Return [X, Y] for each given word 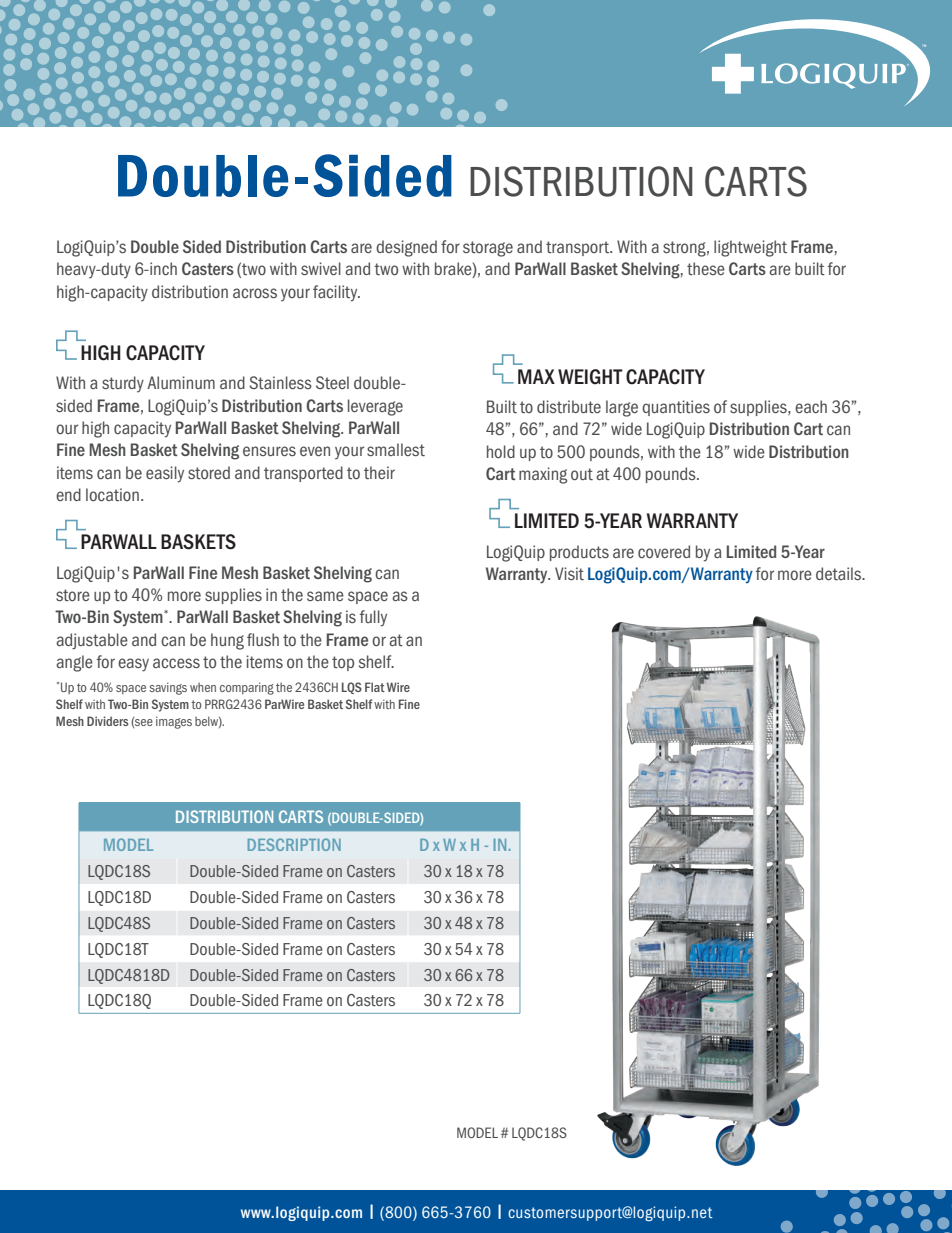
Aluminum [181, 382]
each [811, 406]
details [840, 573]
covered [664, 551]
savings [168, 689]
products [579, 553]
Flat [375, 687]
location [112, 494]
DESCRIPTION [294, 844]
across [255, 293]
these [706, 268]
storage [488, 249]
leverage [375, 407]
